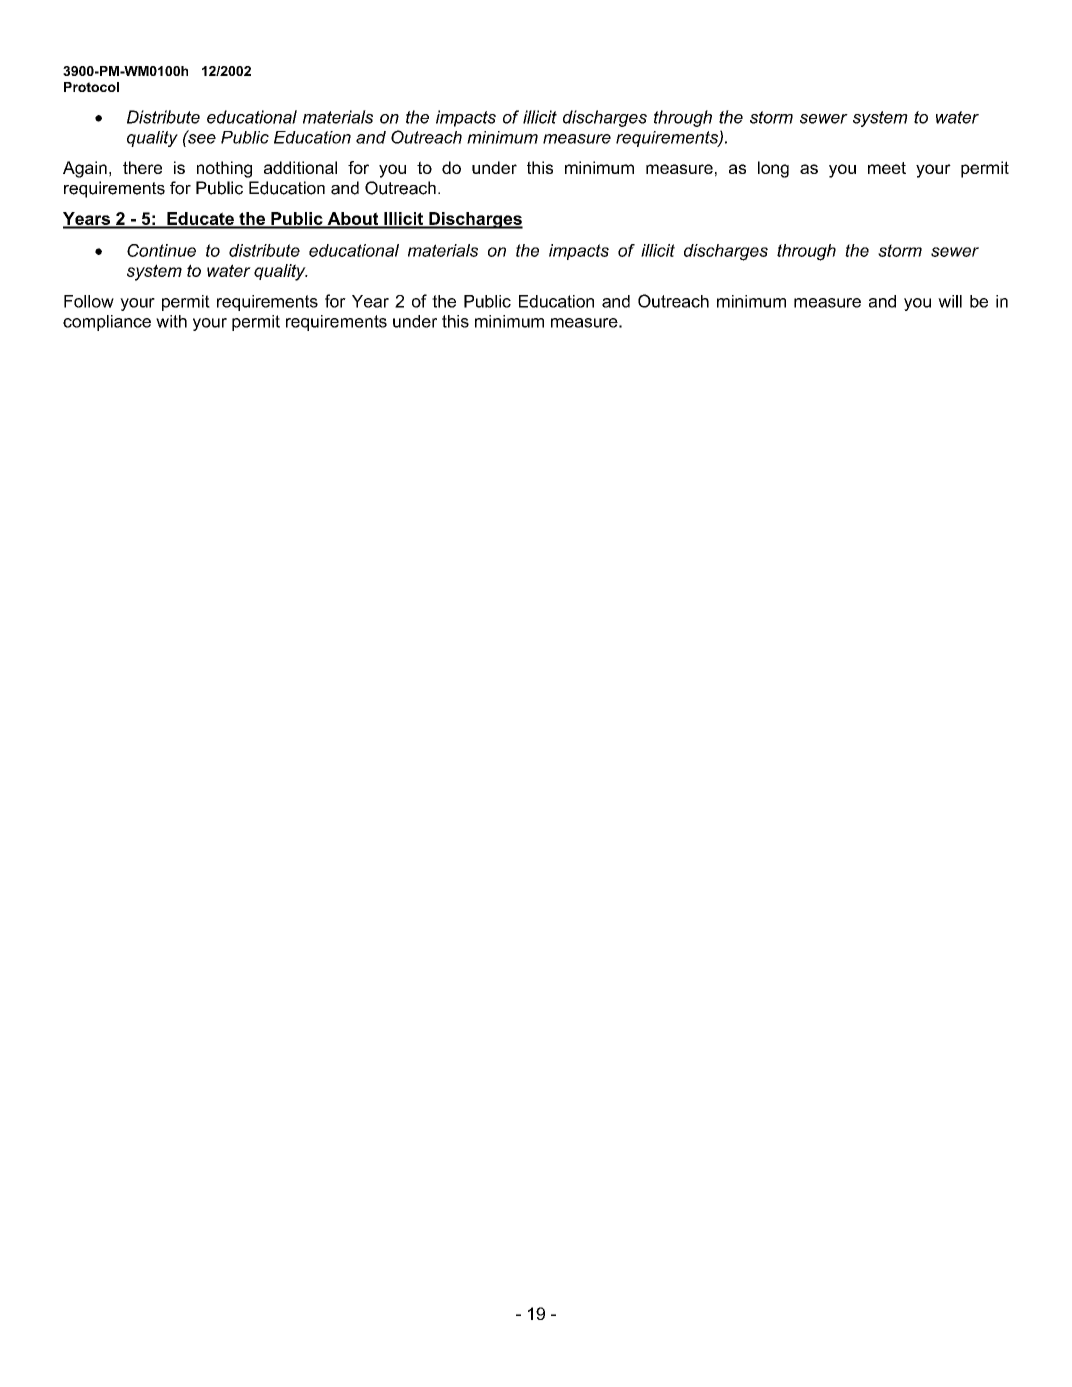 The width and height of the screenshot is (1072, 1387). What do you see at coordinates (91, 87) in the screenshot?
I see `Protocol` at bounding box center [91, 87].
